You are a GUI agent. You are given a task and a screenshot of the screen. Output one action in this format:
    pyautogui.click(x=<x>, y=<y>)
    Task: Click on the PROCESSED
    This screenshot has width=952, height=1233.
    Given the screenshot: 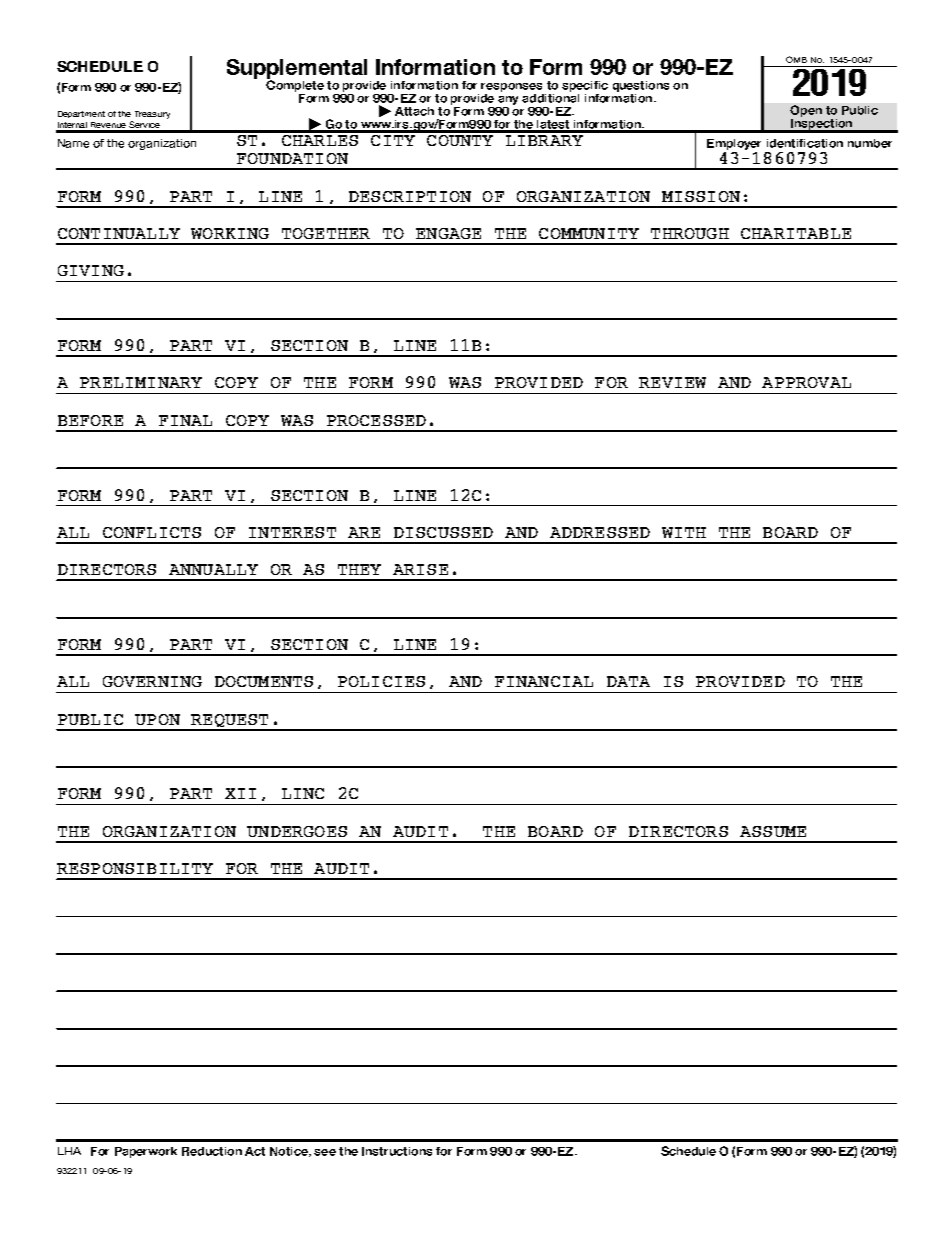 What is the action you would take?
    pyautogui.click(x=376, y=420)
